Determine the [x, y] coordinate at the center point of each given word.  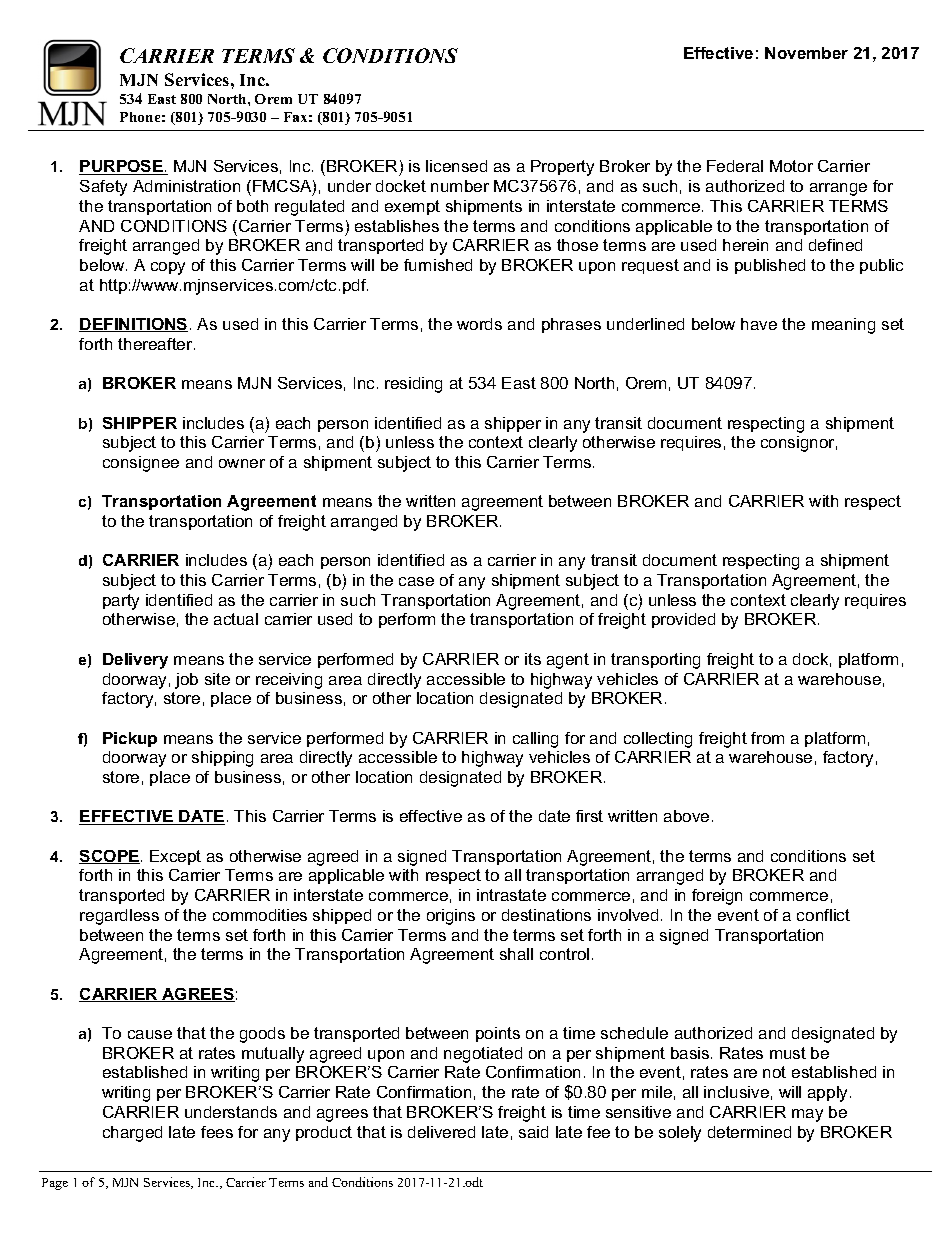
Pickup [130, 739]
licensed [456, 166]
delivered [441, 1132]
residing [413, 385]
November [806, 53]
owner [242, 463]
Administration [186, 186]
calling [535, 740]
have [759, 324]
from [767, 738]
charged [132, 1134]
